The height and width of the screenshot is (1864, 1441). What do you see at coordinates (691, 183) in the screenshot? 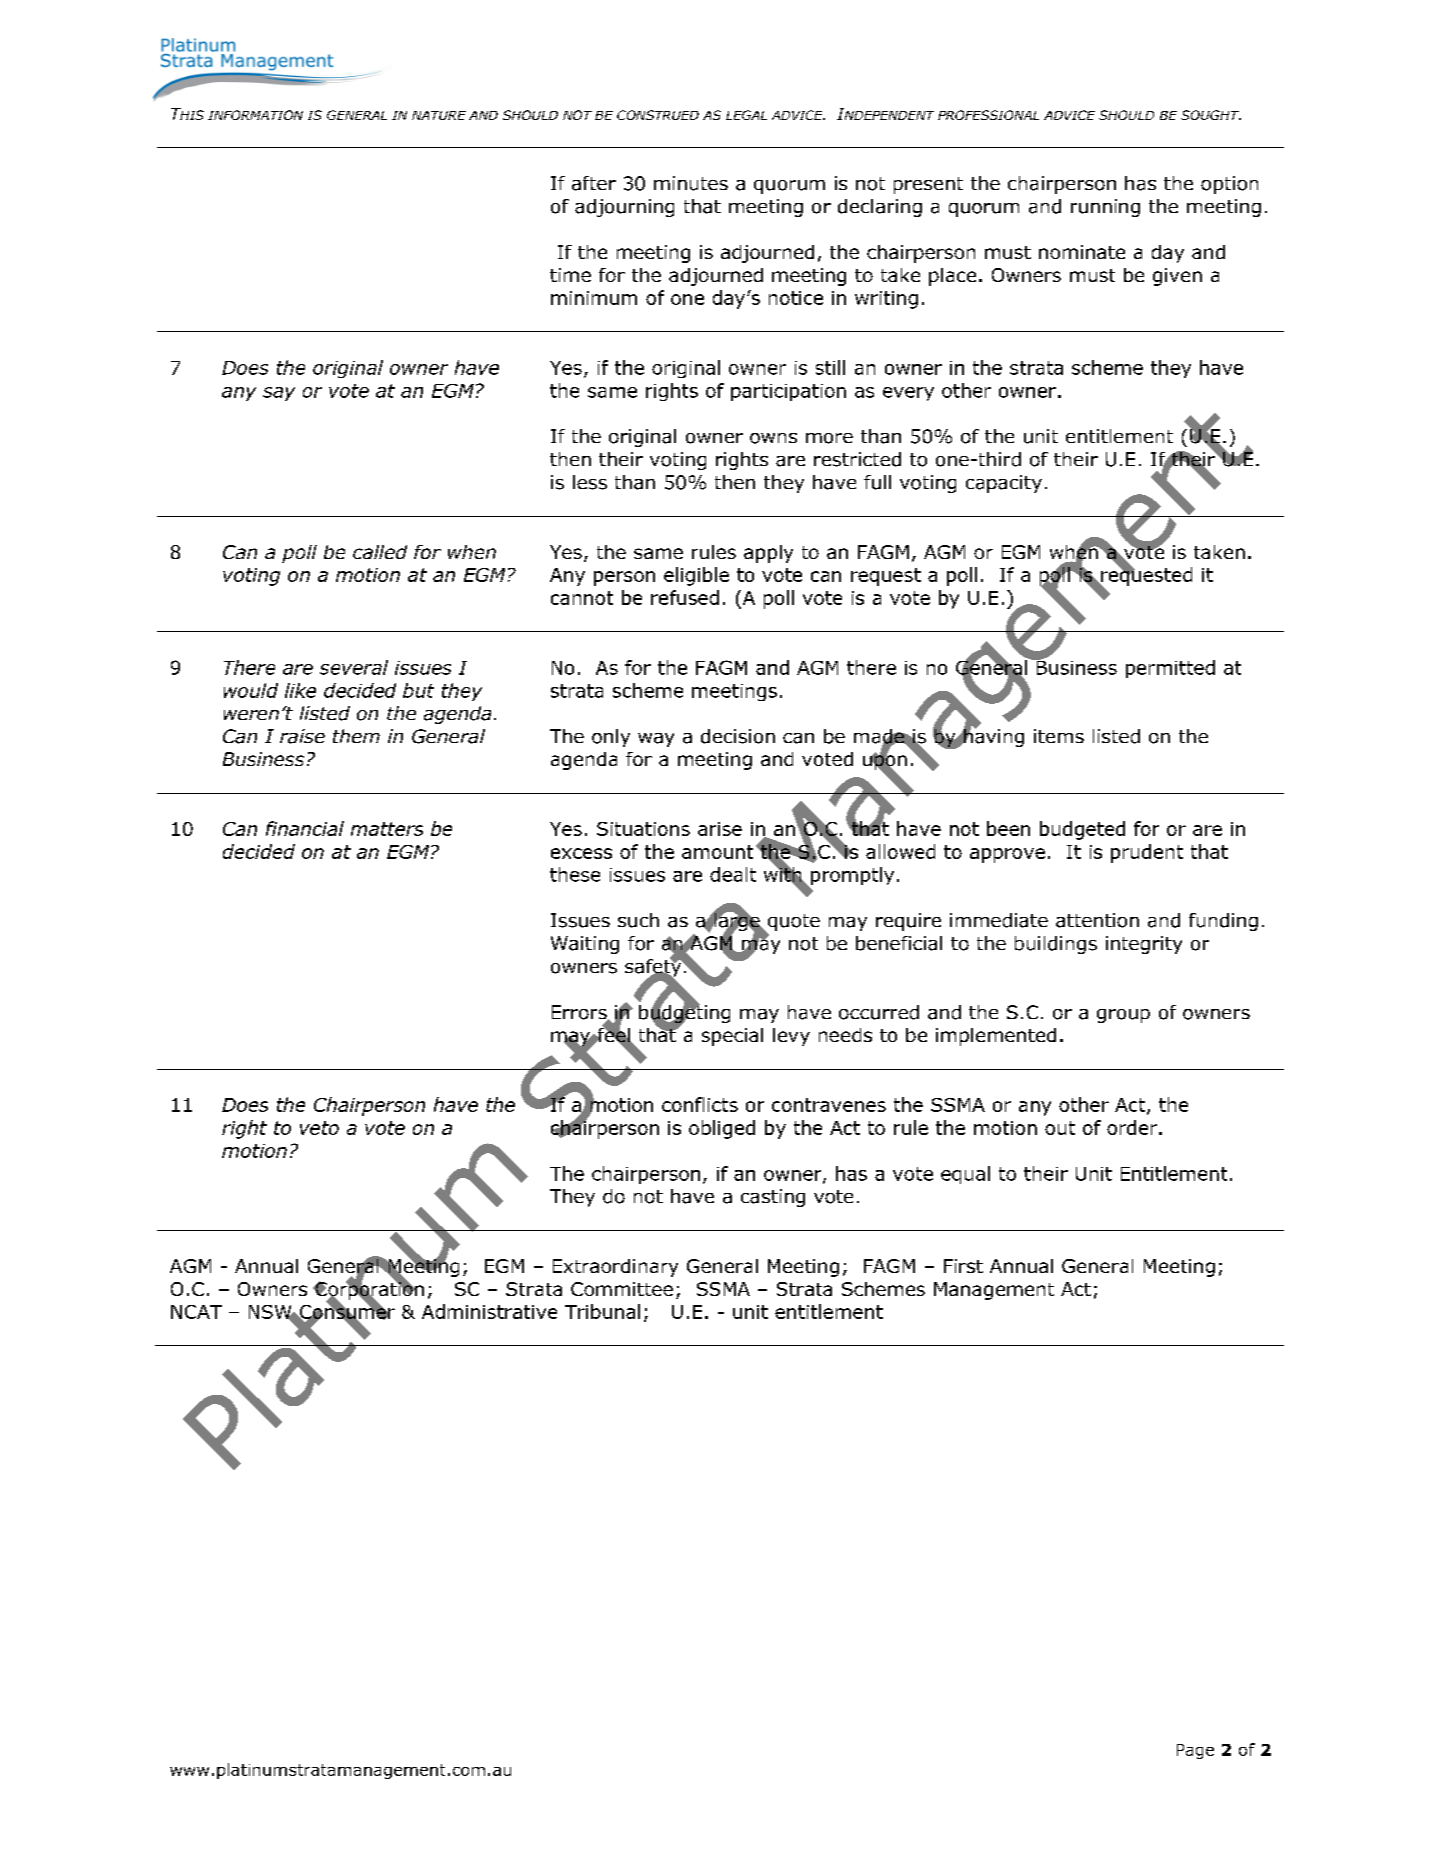
I see `minutes` at bounding box center [691, 183].
